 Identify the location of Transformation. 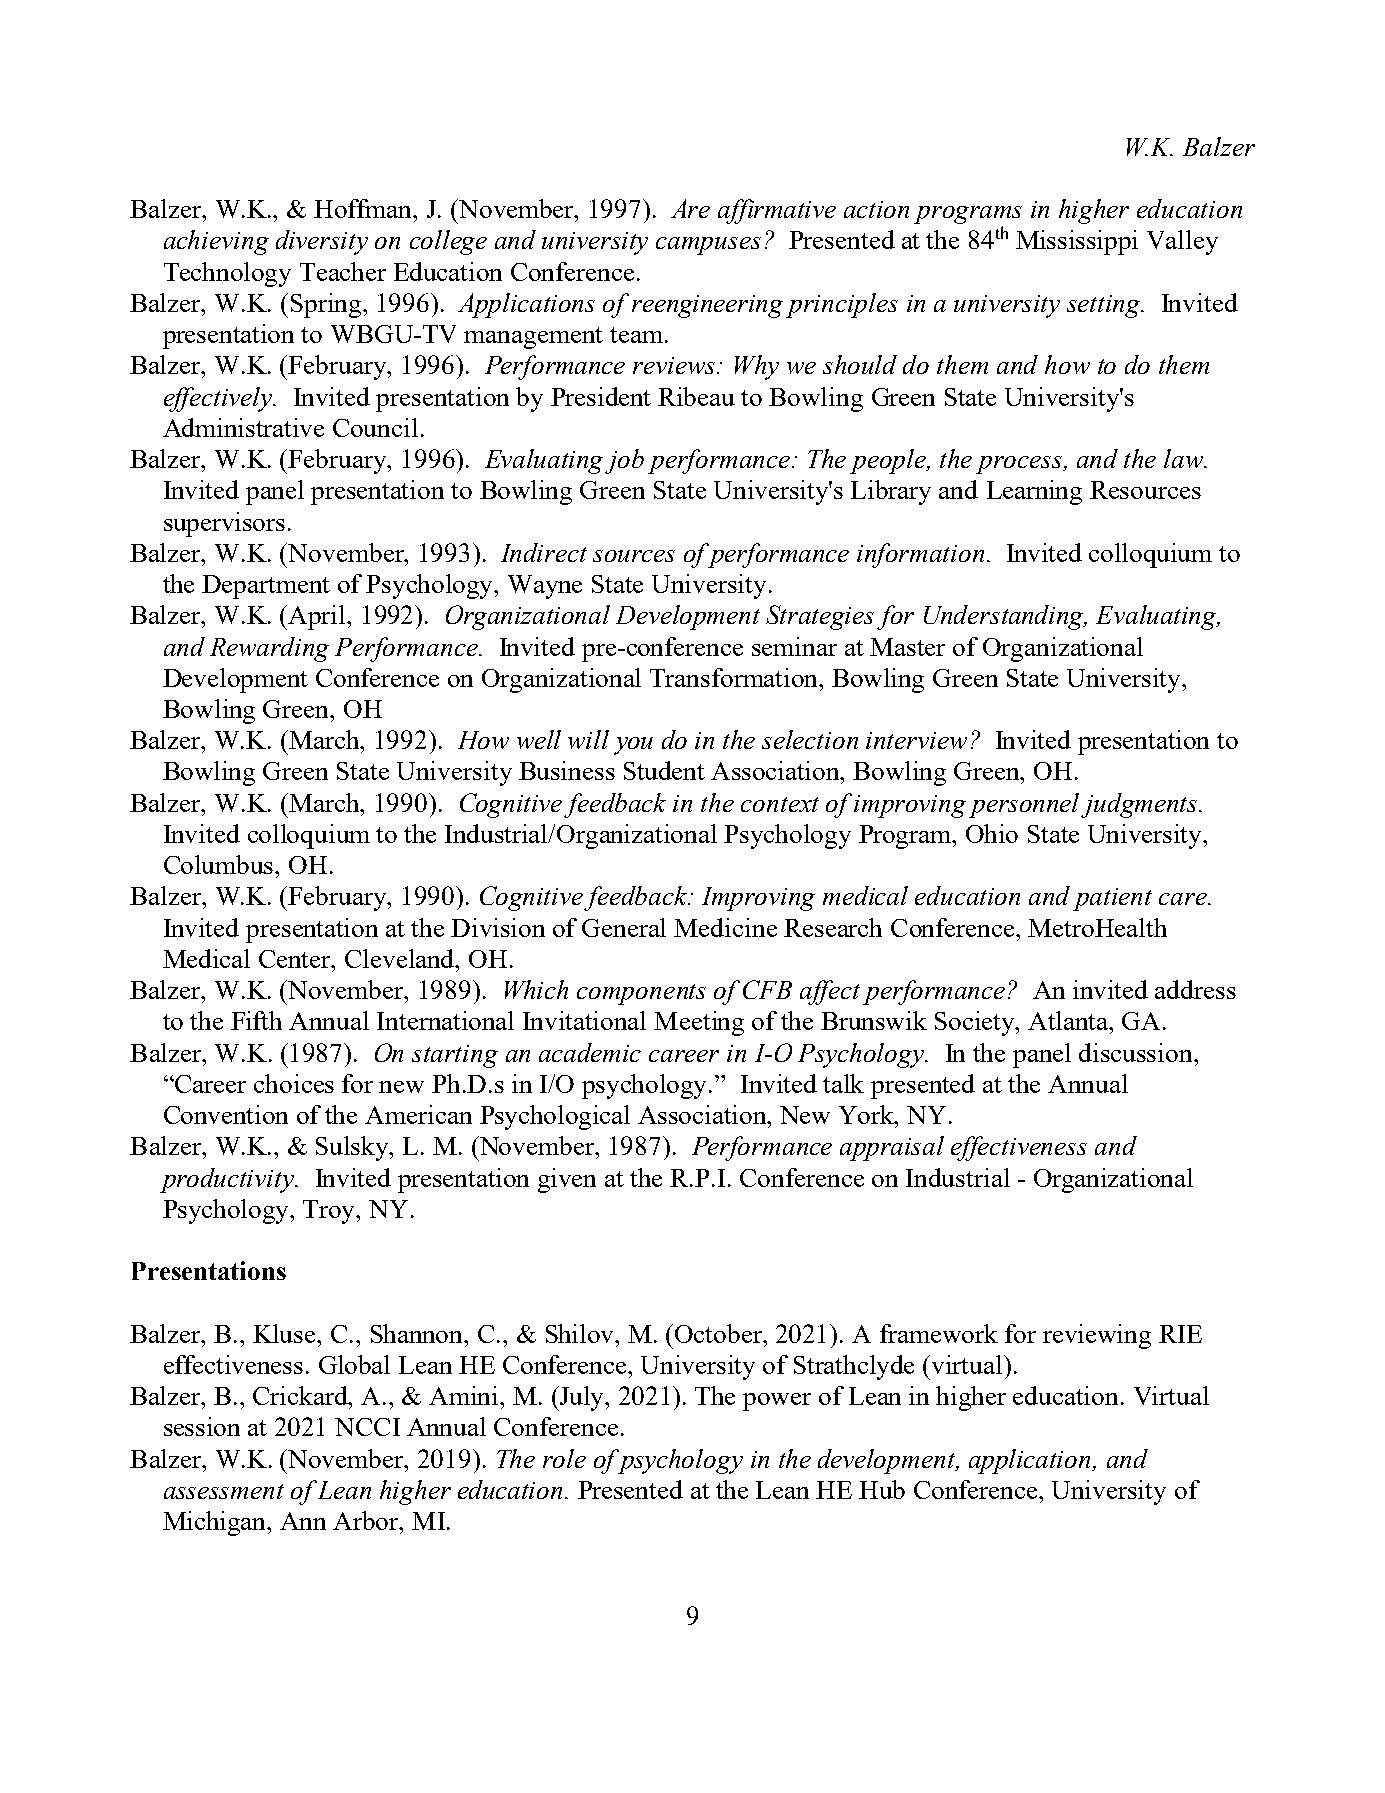
(735, 677).
